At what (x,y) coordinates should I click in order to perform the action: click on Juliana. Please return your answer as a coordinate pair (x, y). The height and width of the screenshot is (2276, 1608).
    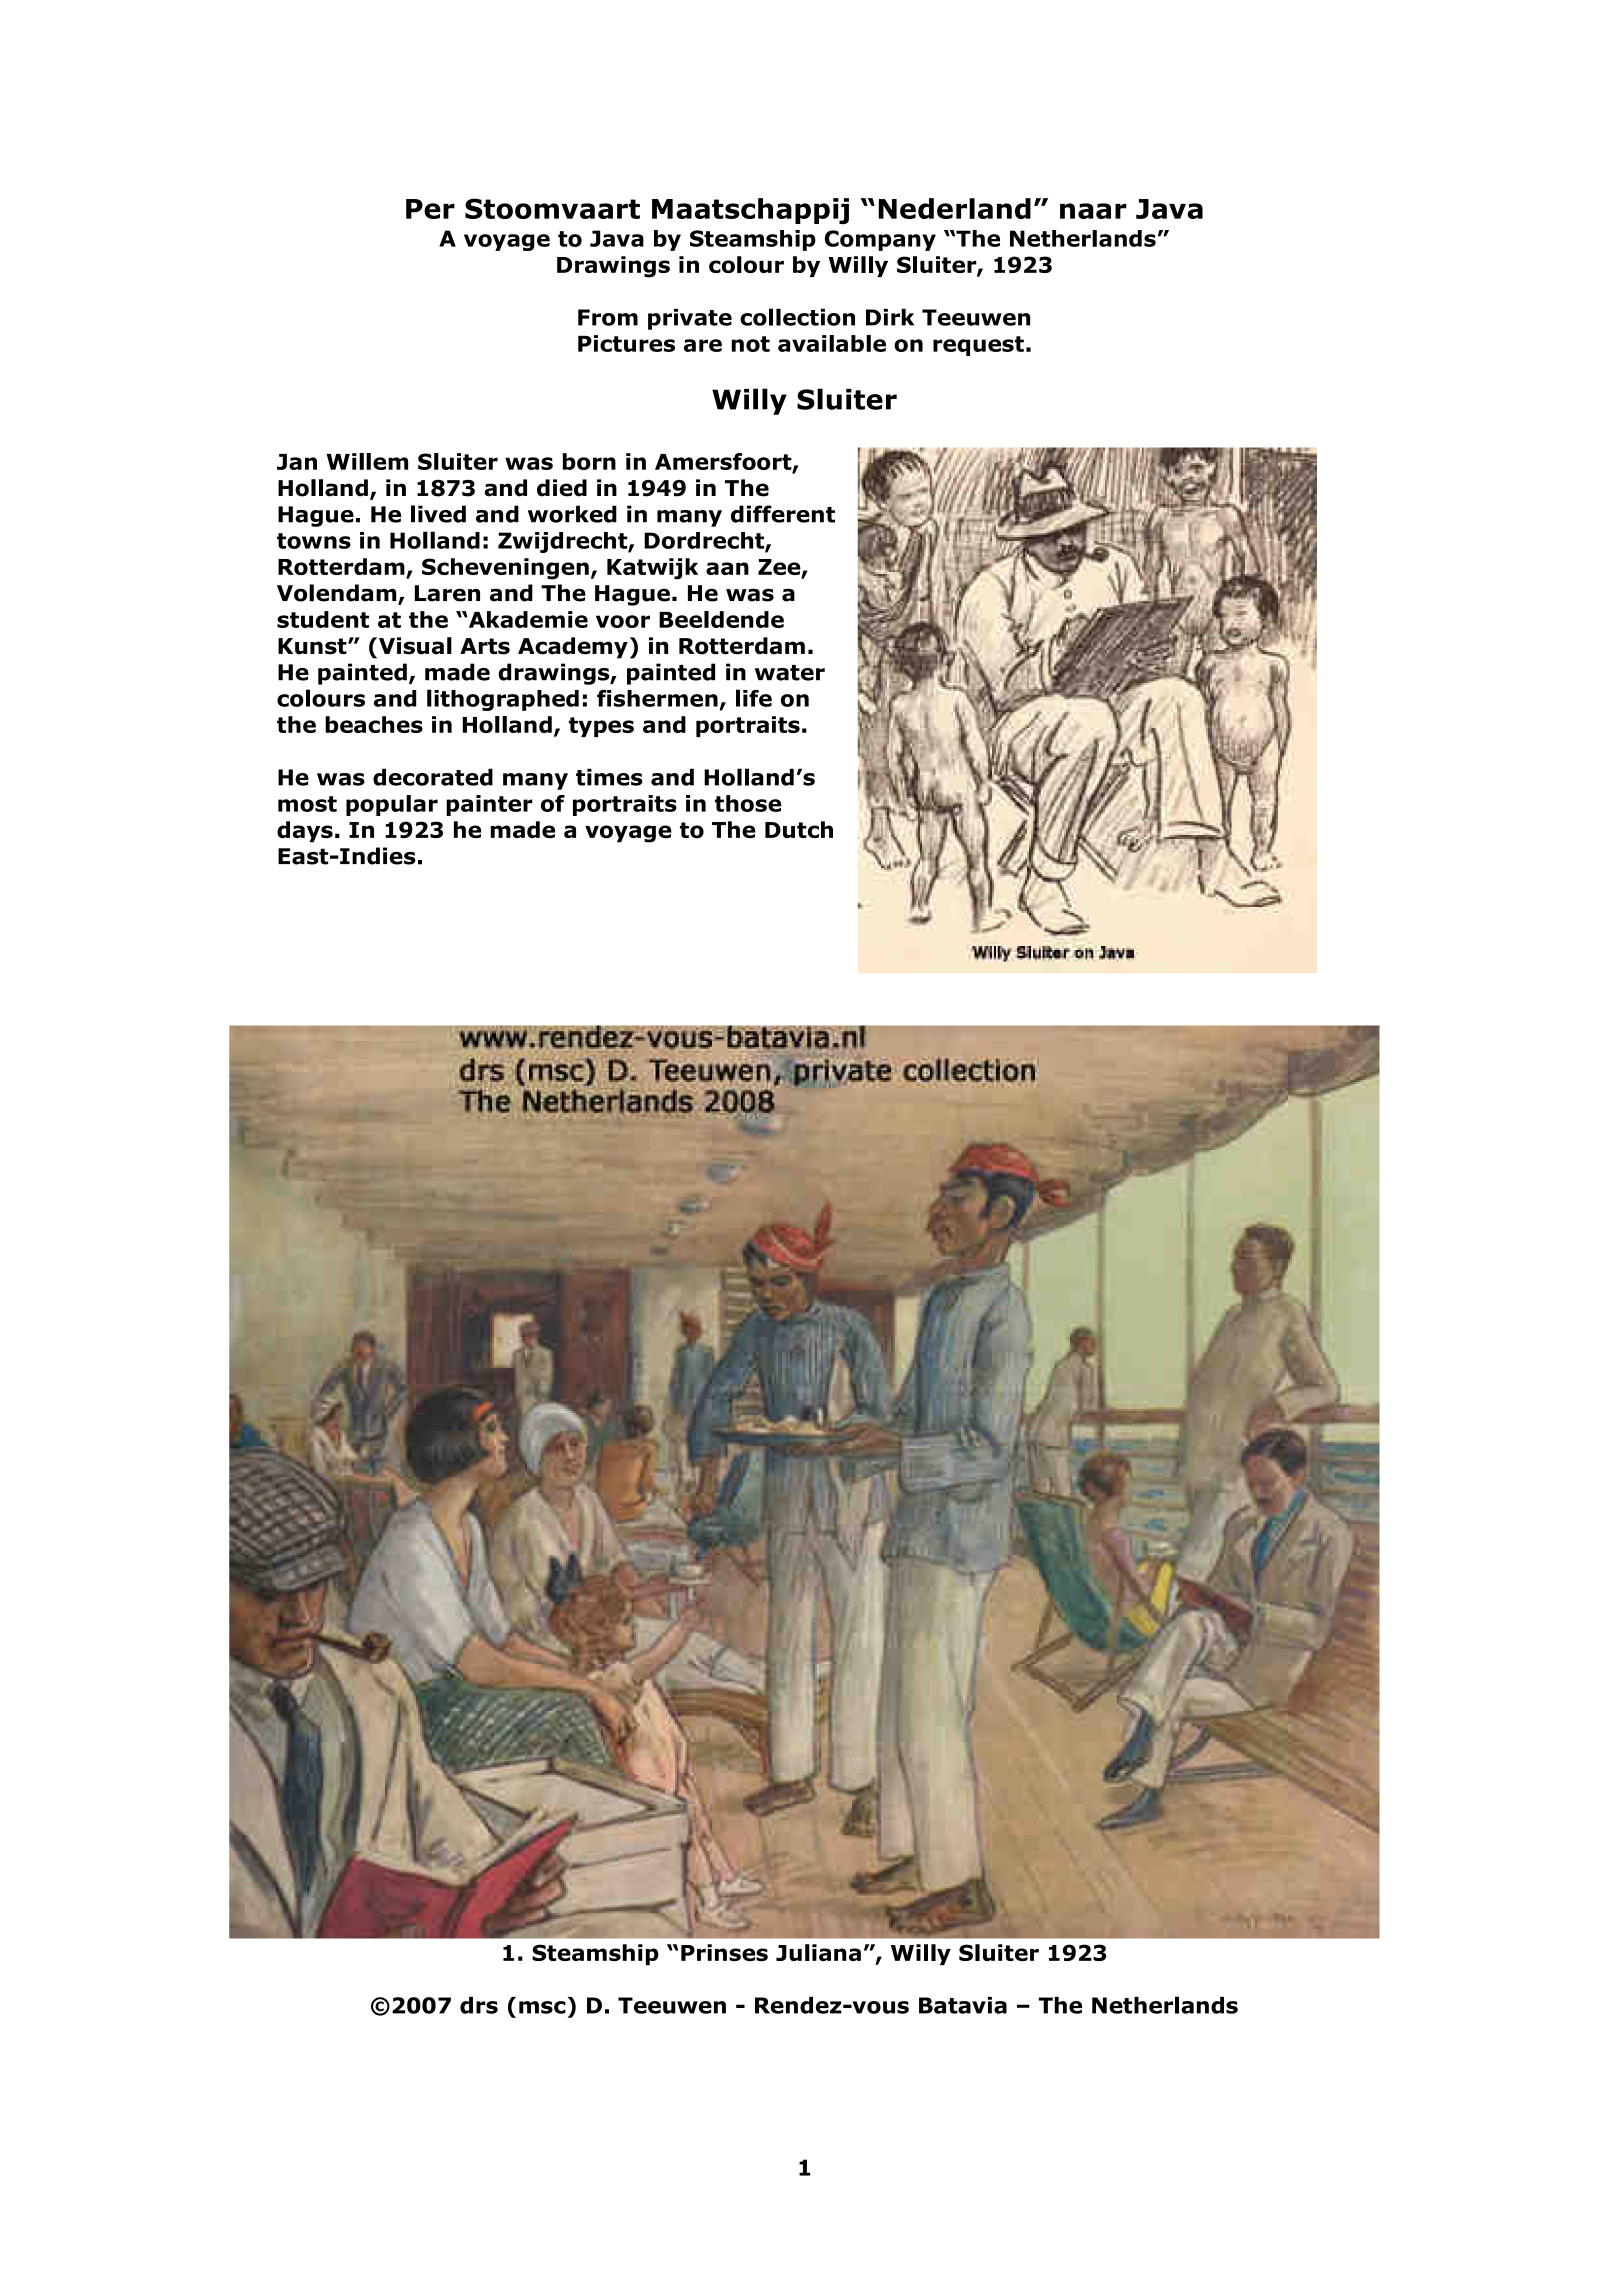
    Looking at the image, I should click on (818, 1952).
